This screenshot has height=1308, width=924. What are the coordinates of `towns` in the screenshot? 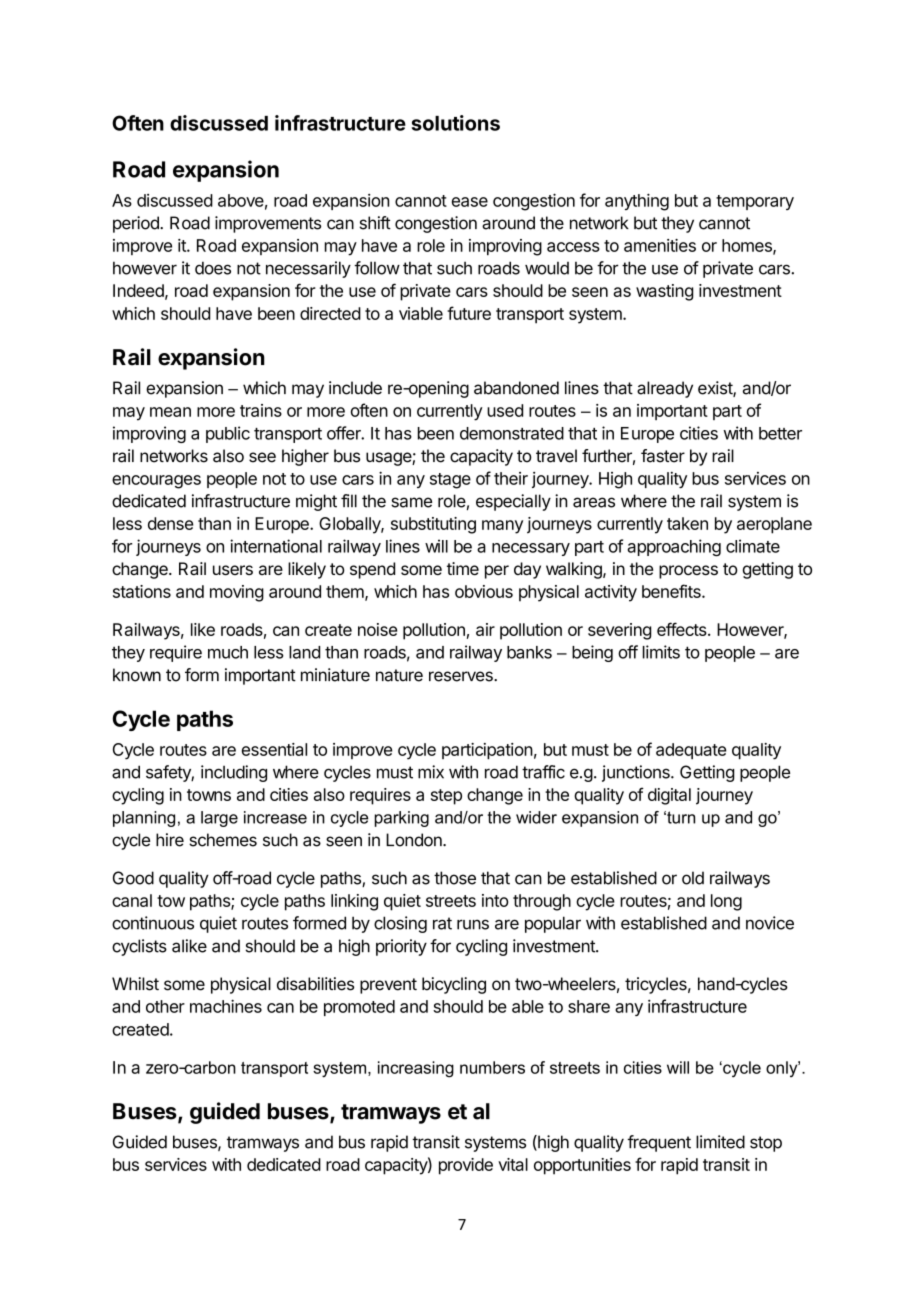 It's located at (209, 795).
